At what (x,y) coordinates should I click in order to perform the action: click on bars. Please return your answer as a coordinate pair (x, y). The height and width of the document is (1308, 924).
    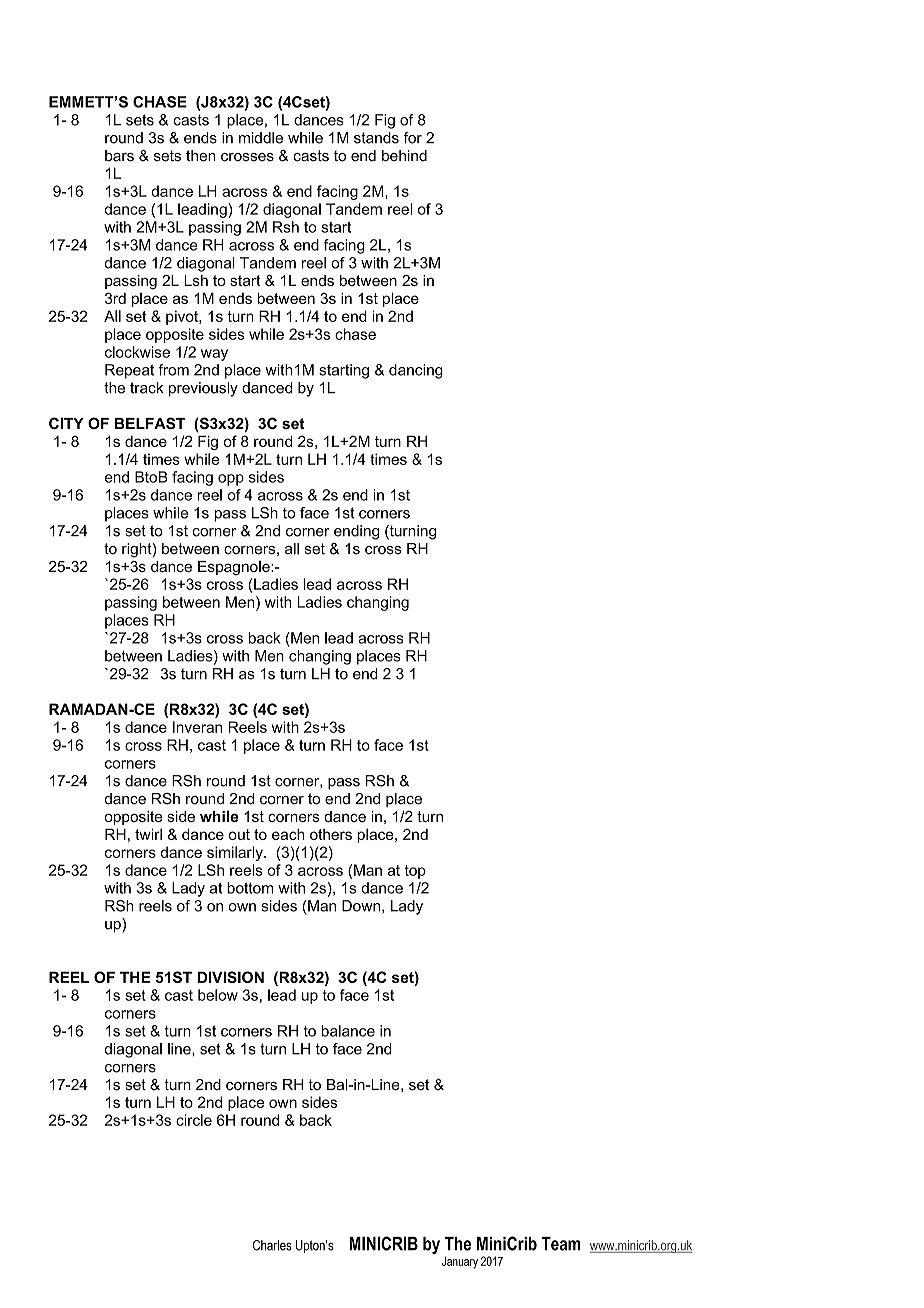
    Looking at the image, I should click on (119, 156).
